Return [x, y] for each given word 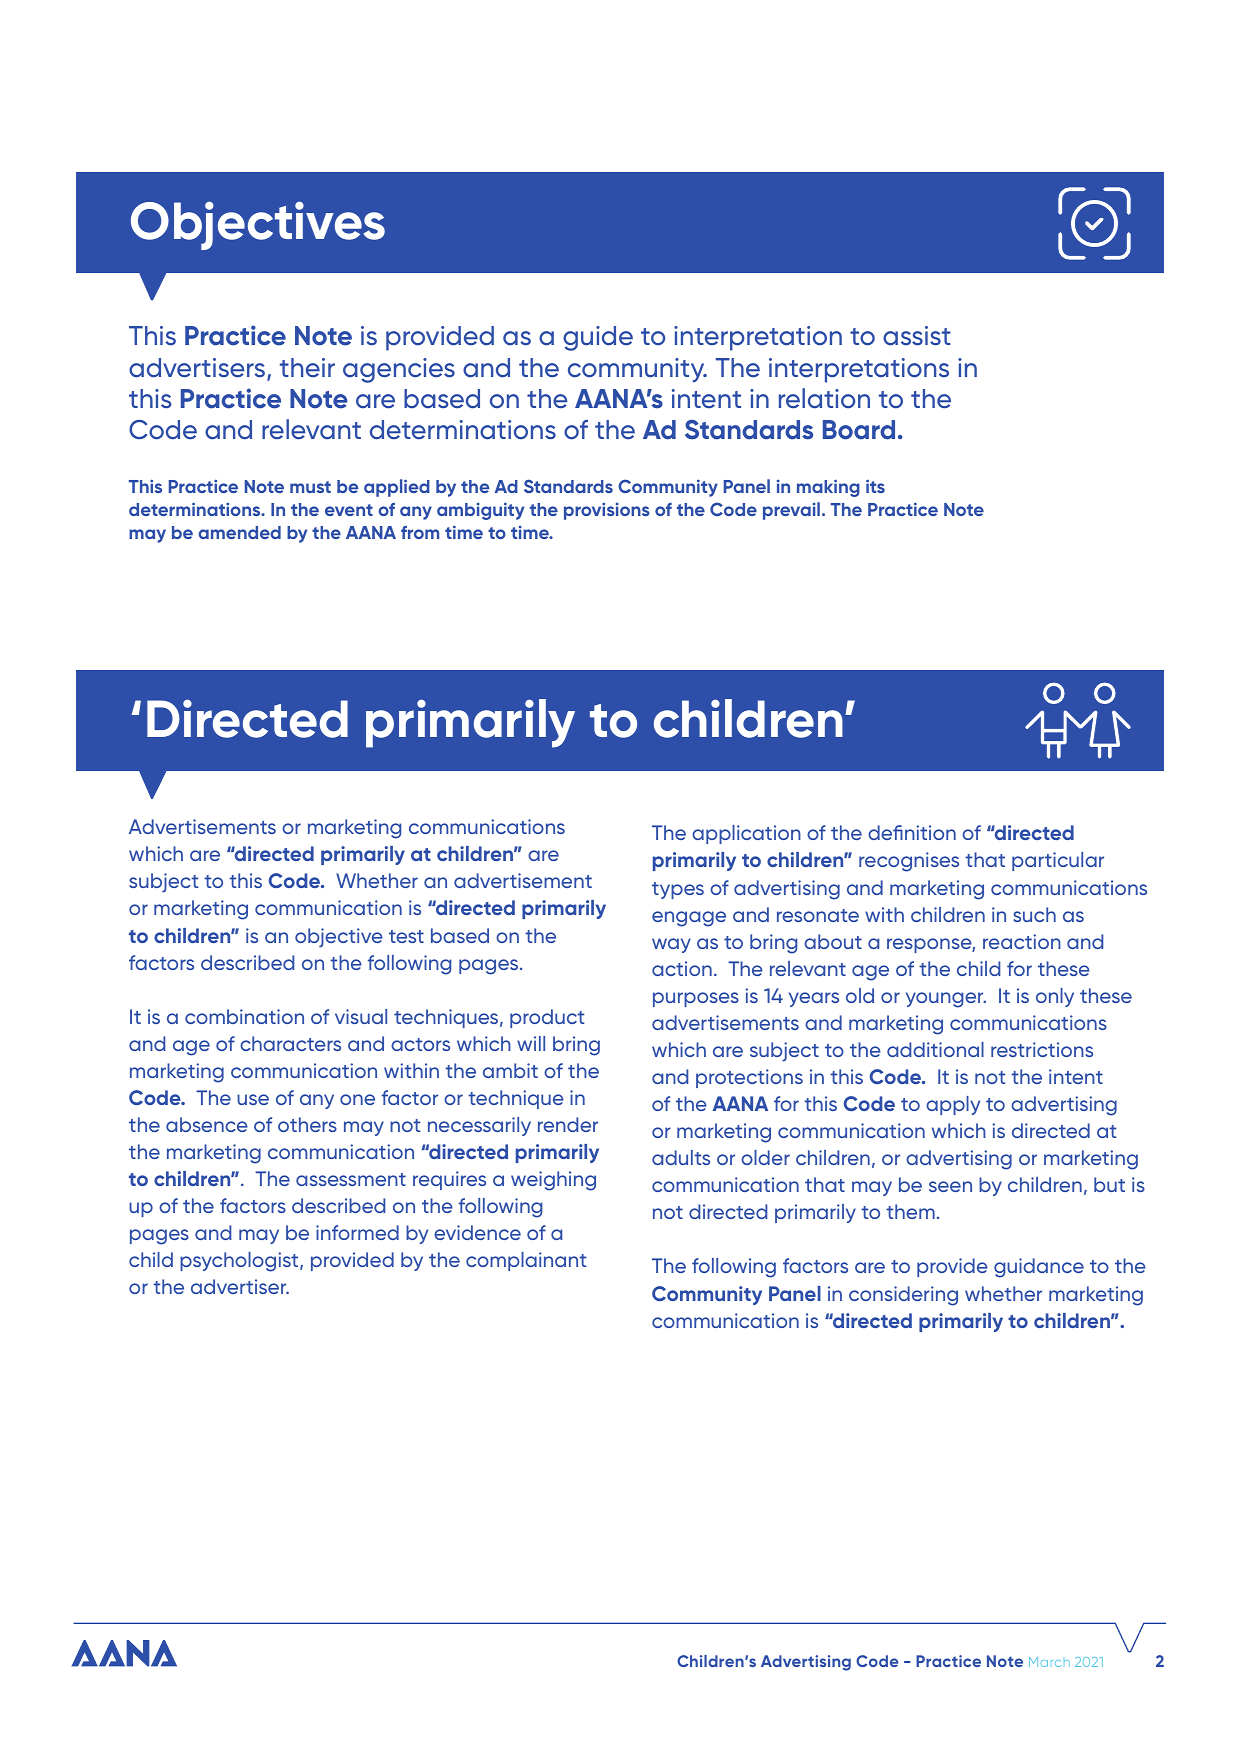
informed [357, 1232]
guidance [1039, 1268]
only [1055, 997]
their [307, 367]
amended [239, 532]
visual [361, 1016]
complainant [526, 1261]
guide [598, 338]
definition [912, 832]
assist [917, 336]
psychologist [240, 1262]
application [746, 834]
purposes [696, 999]
